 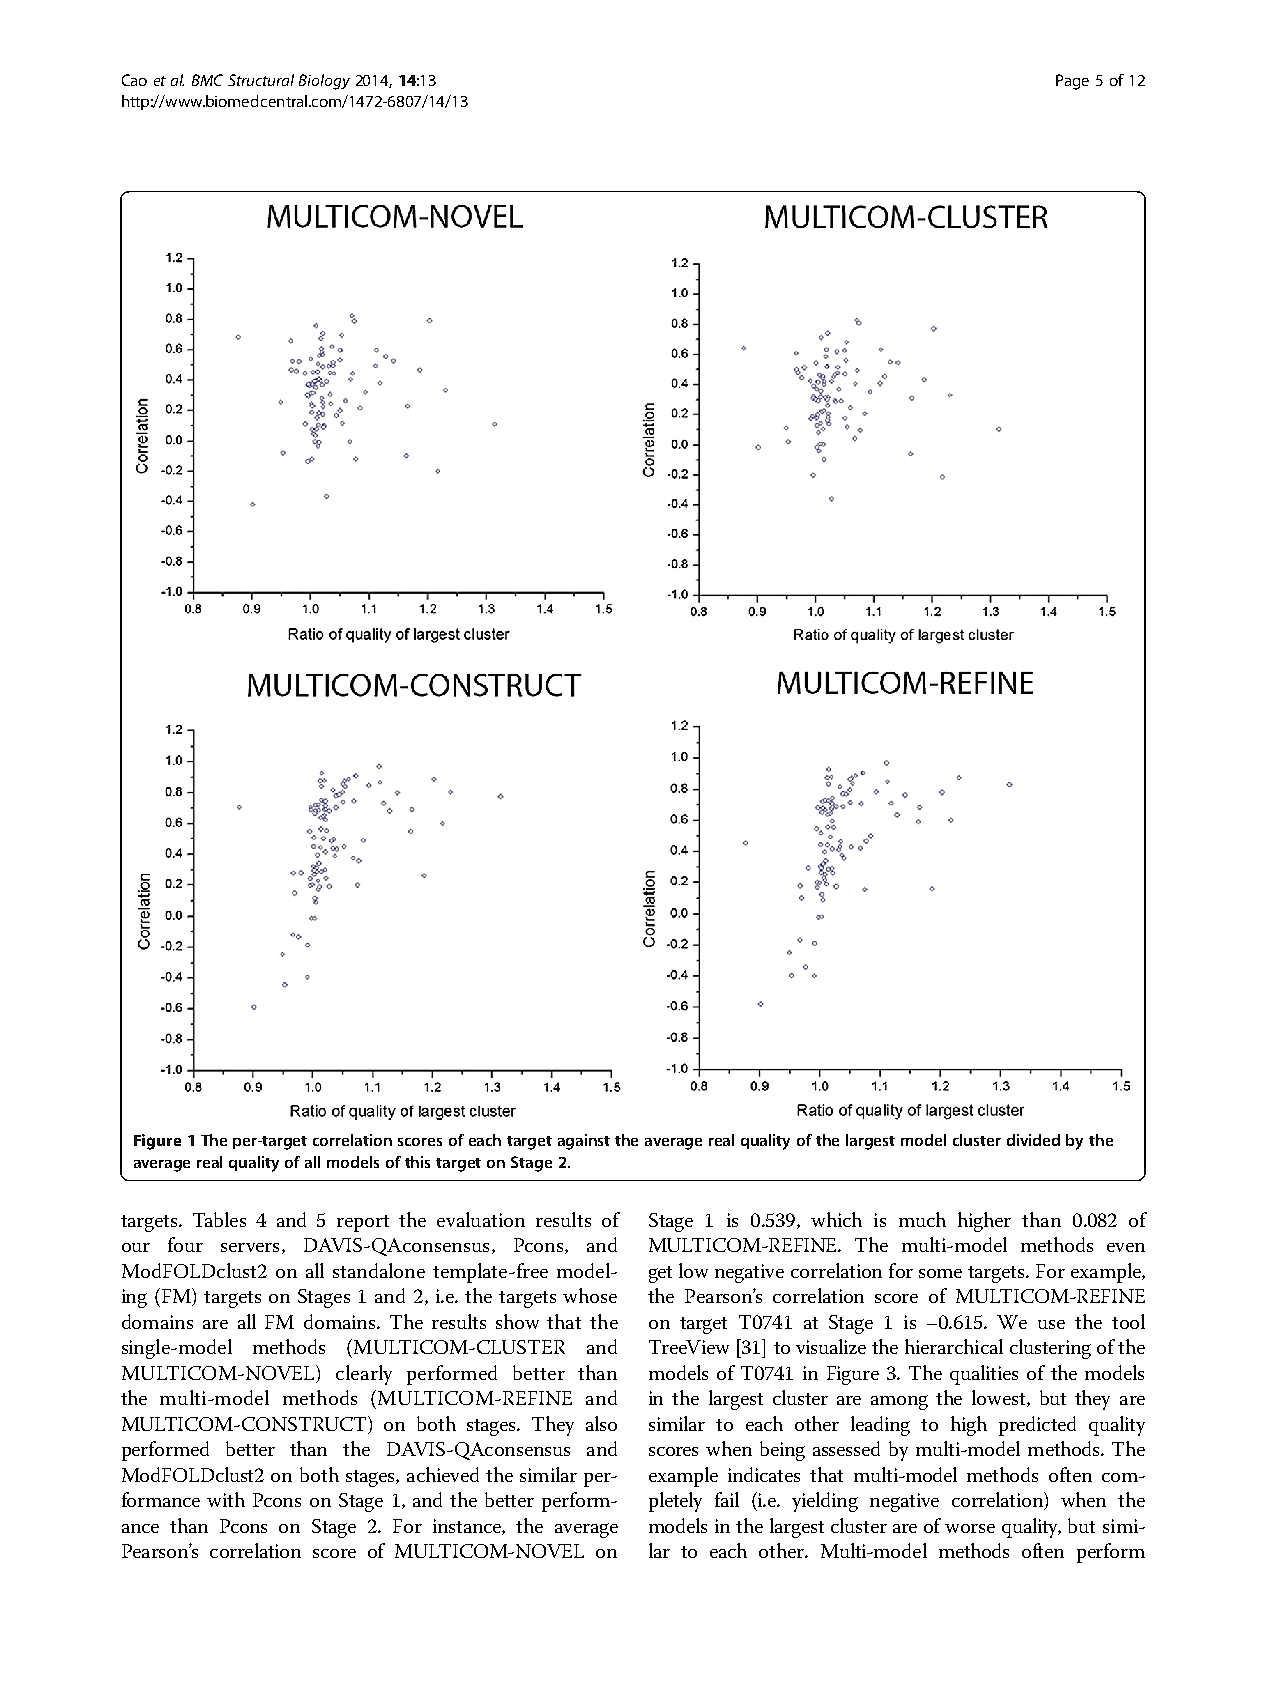 What do you see at coordinates (970, 1528) in the screenshot?
I see `worse` at bounding box center [970, 1528].
